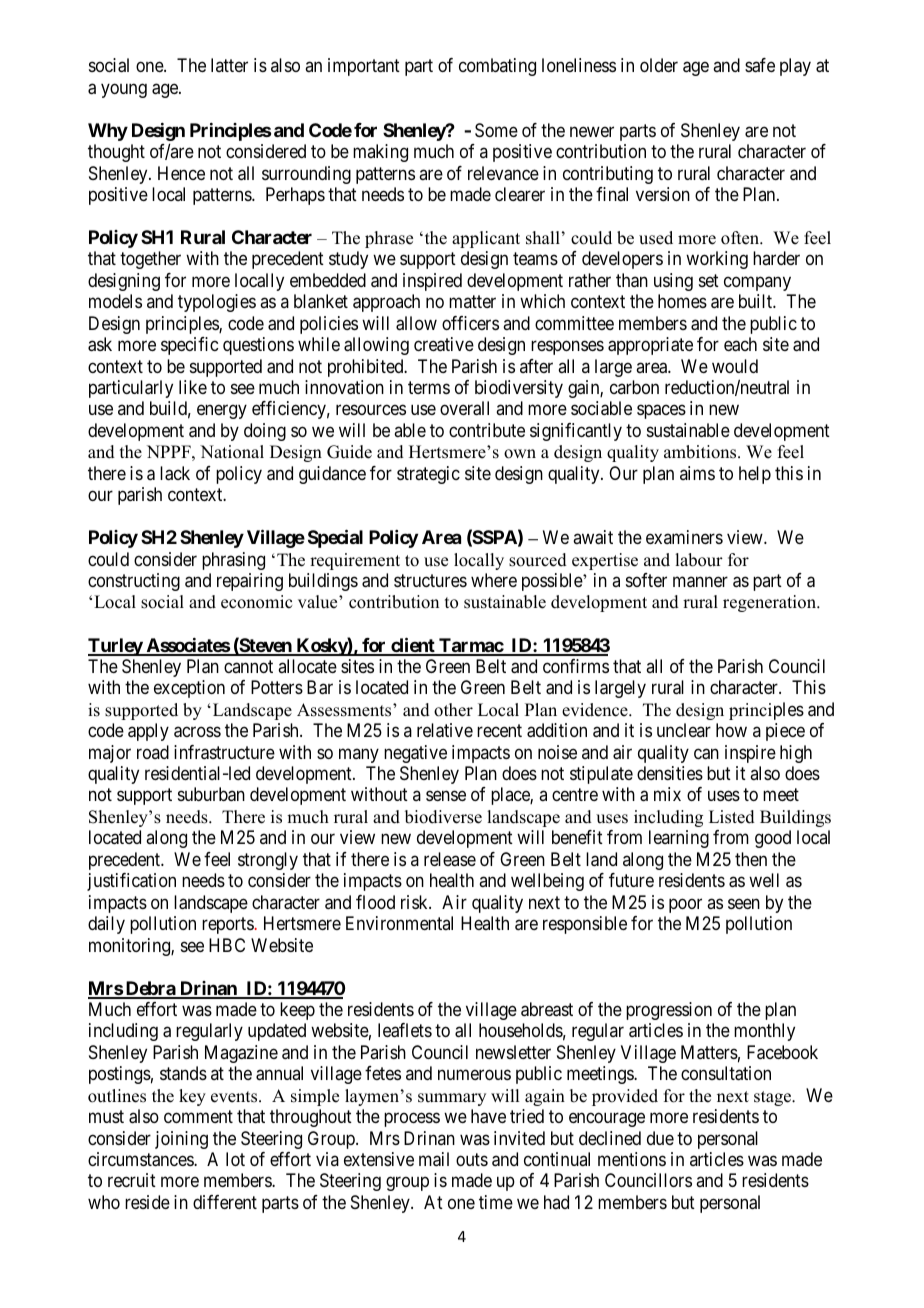 The height and width of the document is (1308, 924). Describe the element at coordinates (124, 90) in the document. I see `young` at that location.
